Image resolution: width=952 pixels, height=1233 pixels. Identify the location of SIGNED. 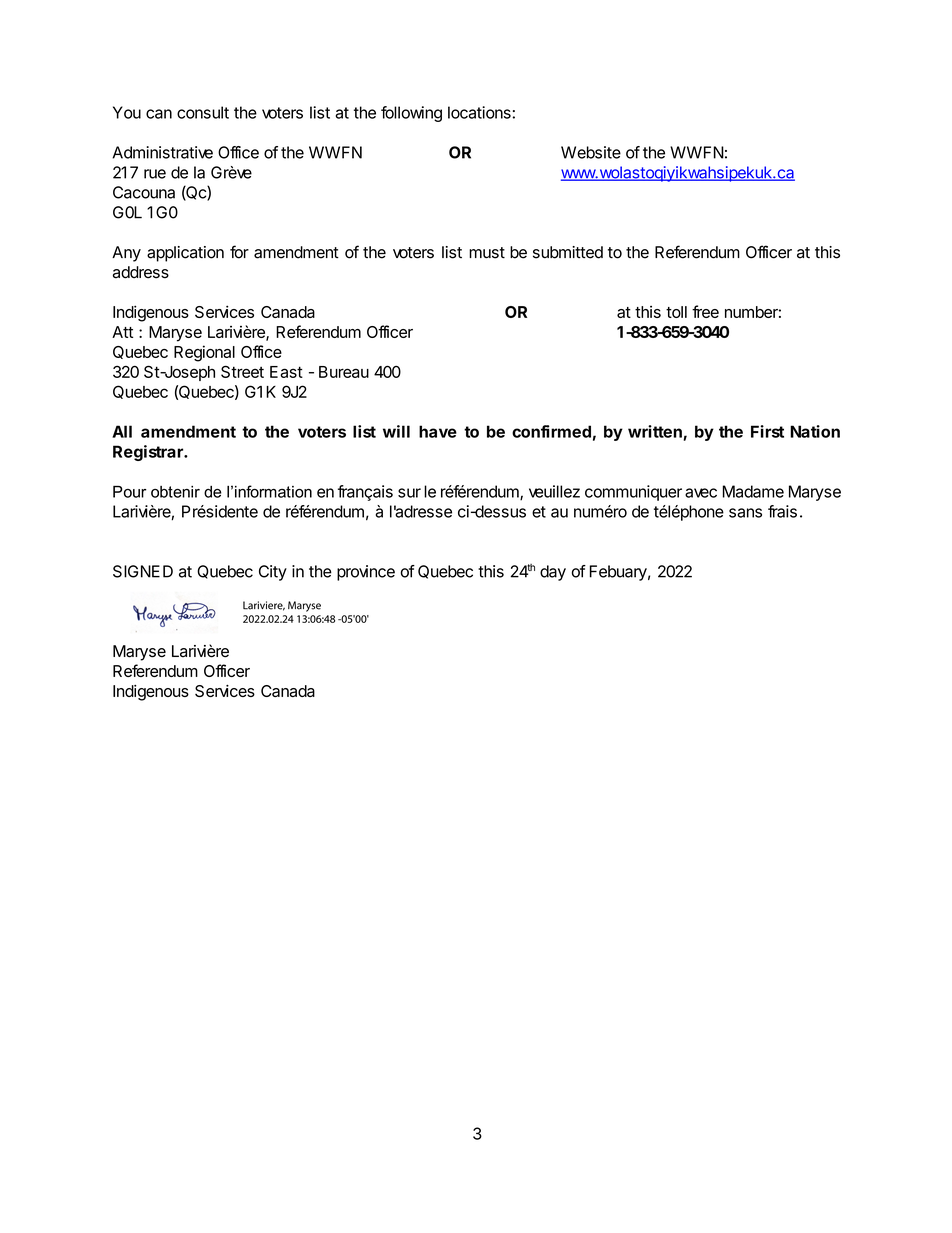
(143, 571).
